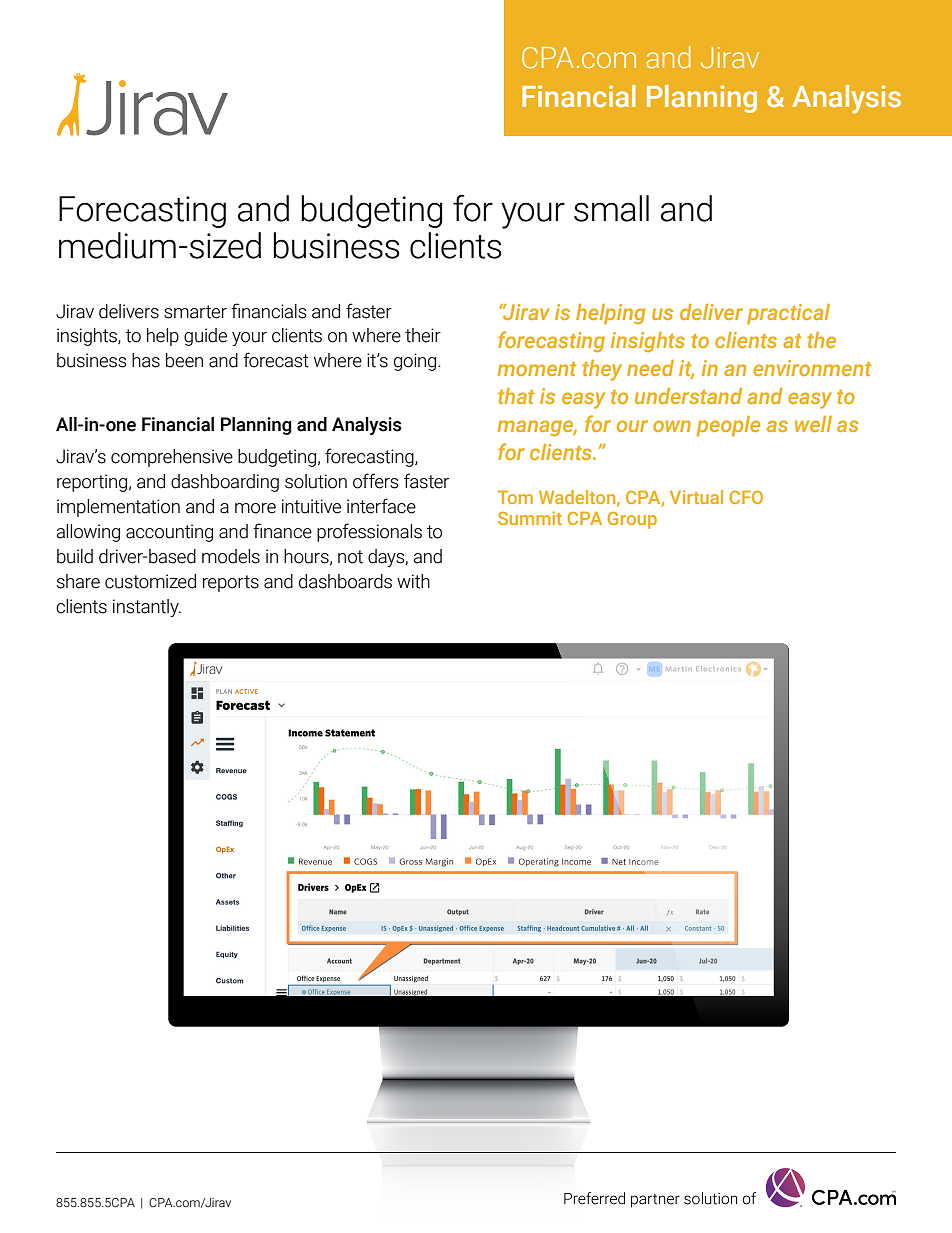 This image has width=952, height=1233. I want to click on instantly, so click(147, 608).
